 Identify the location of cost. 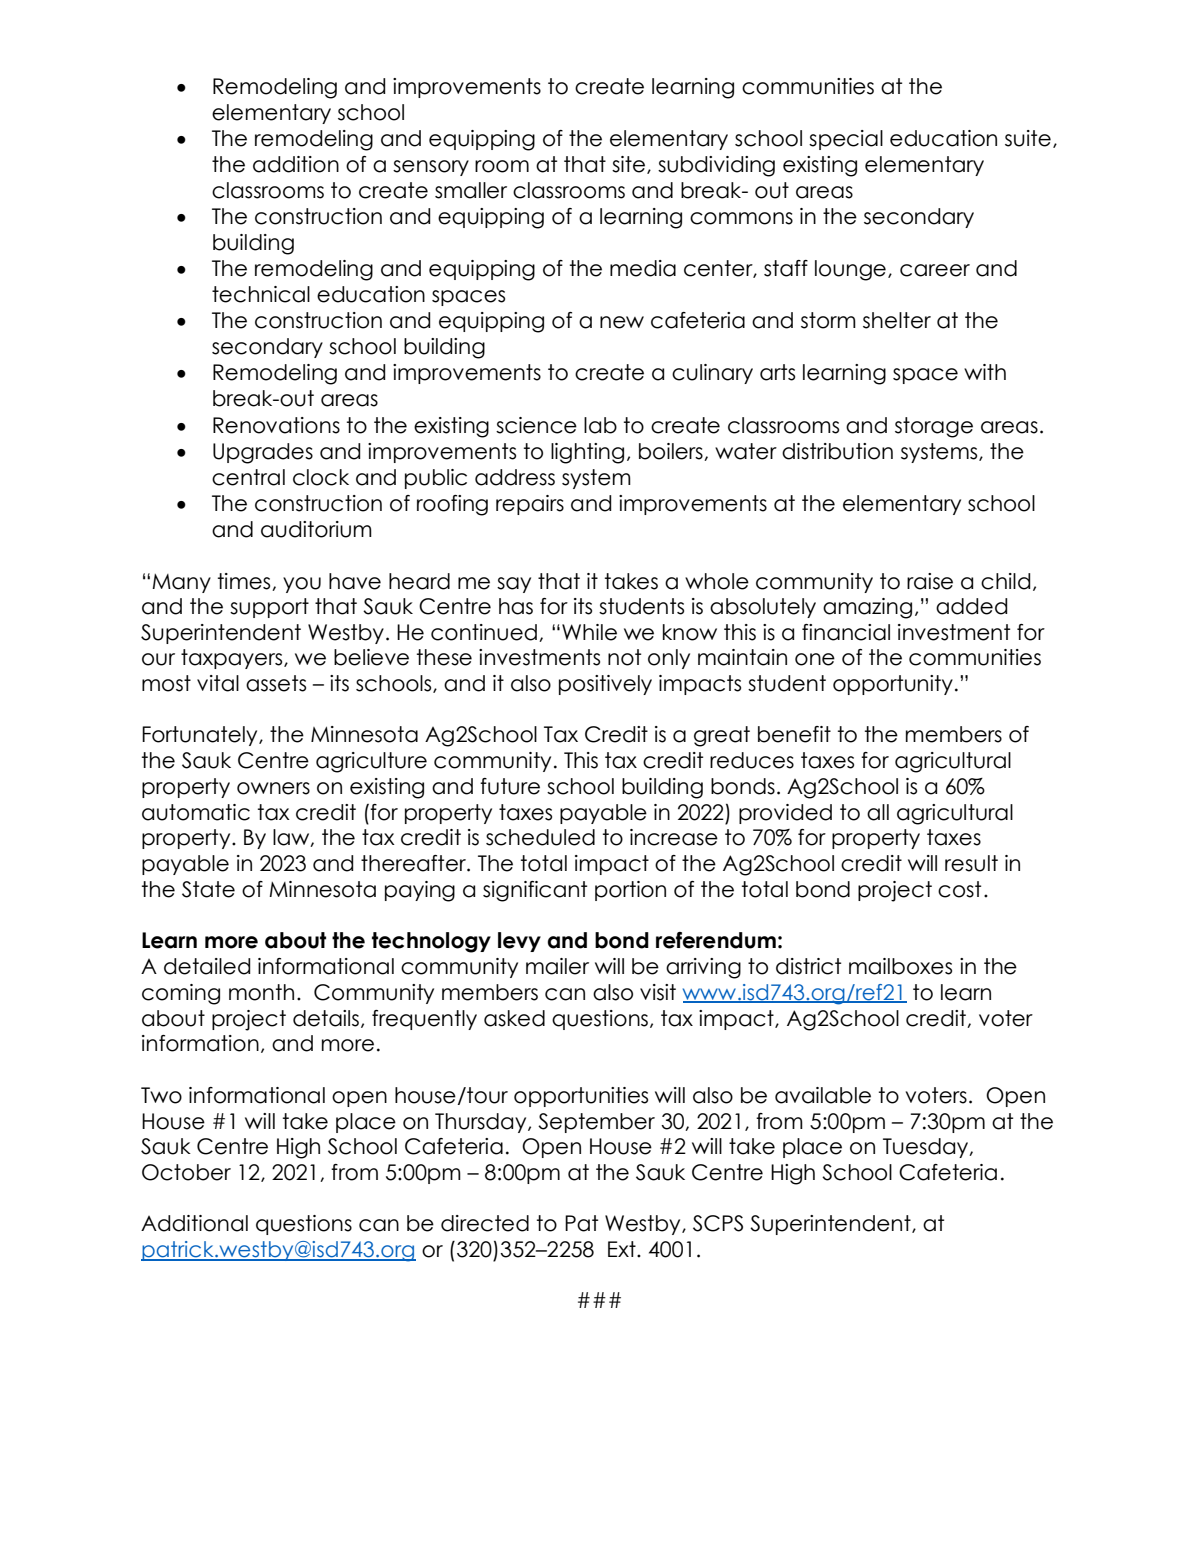
(959, 889).
